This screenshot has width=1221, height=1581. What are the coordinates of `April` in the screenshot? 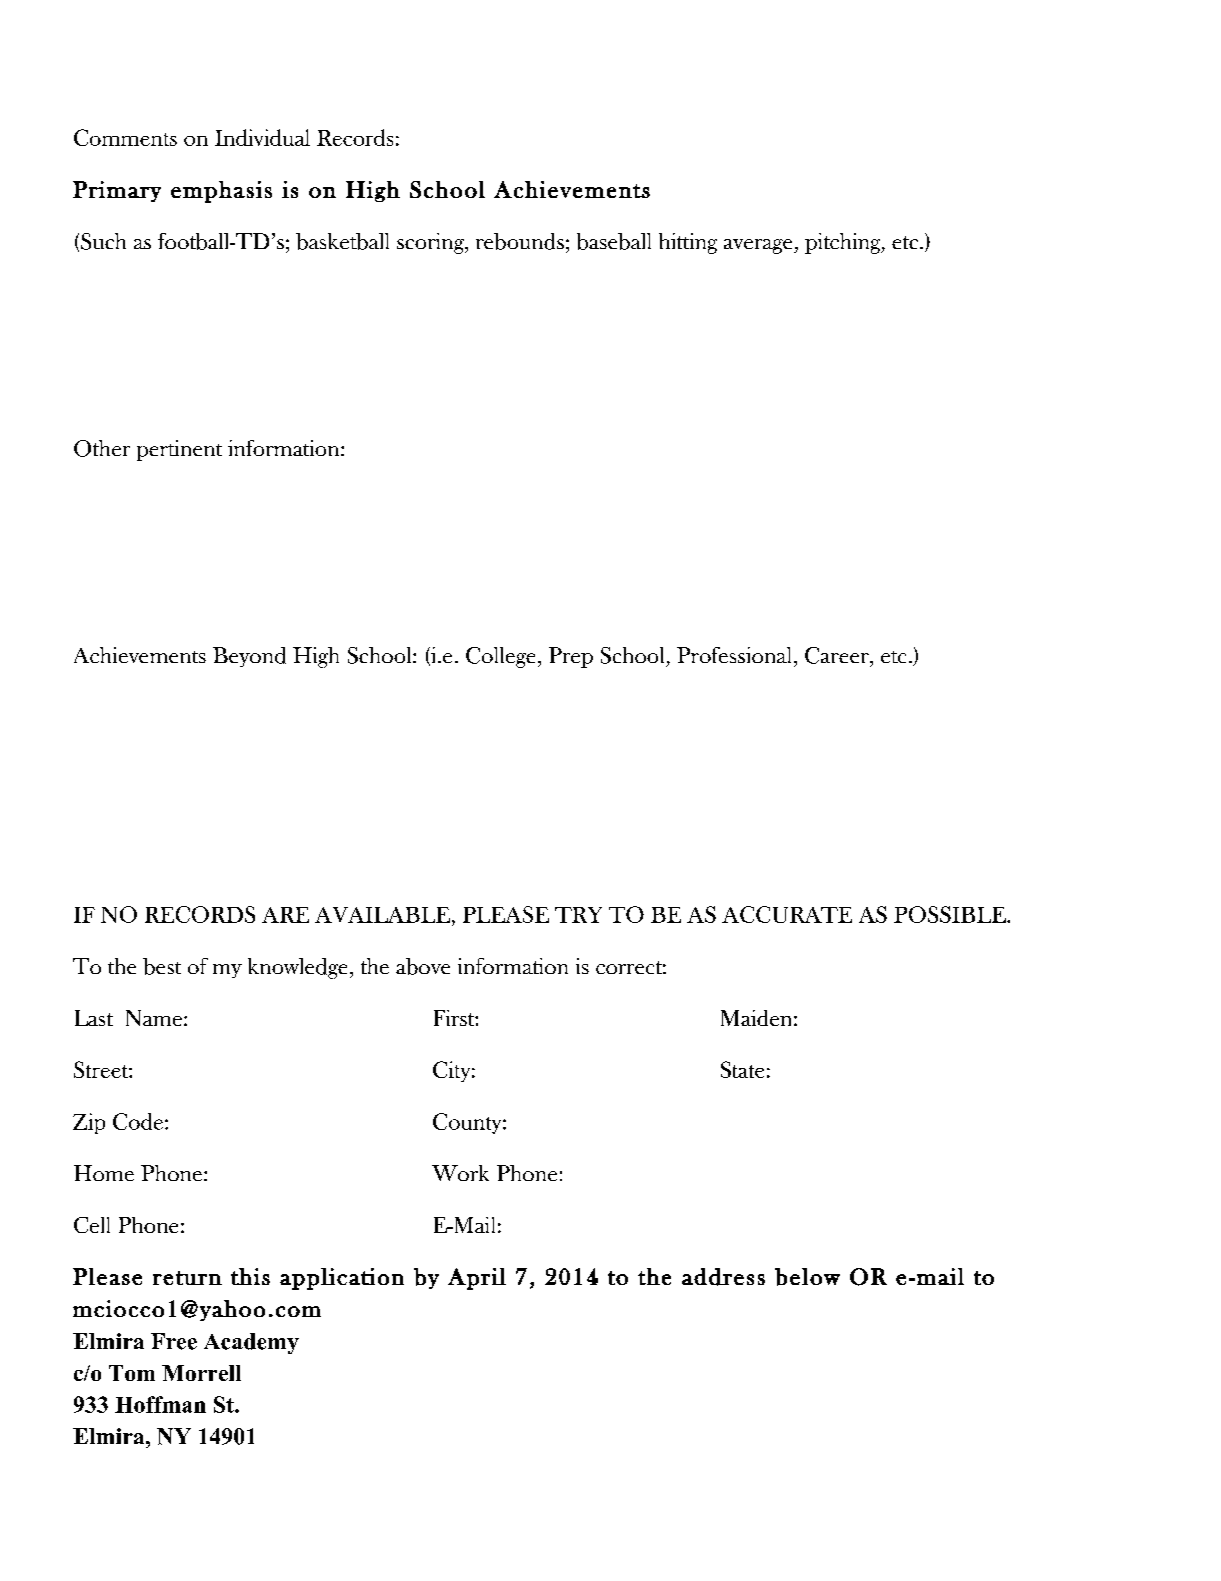 It's located at (477, 1279).
